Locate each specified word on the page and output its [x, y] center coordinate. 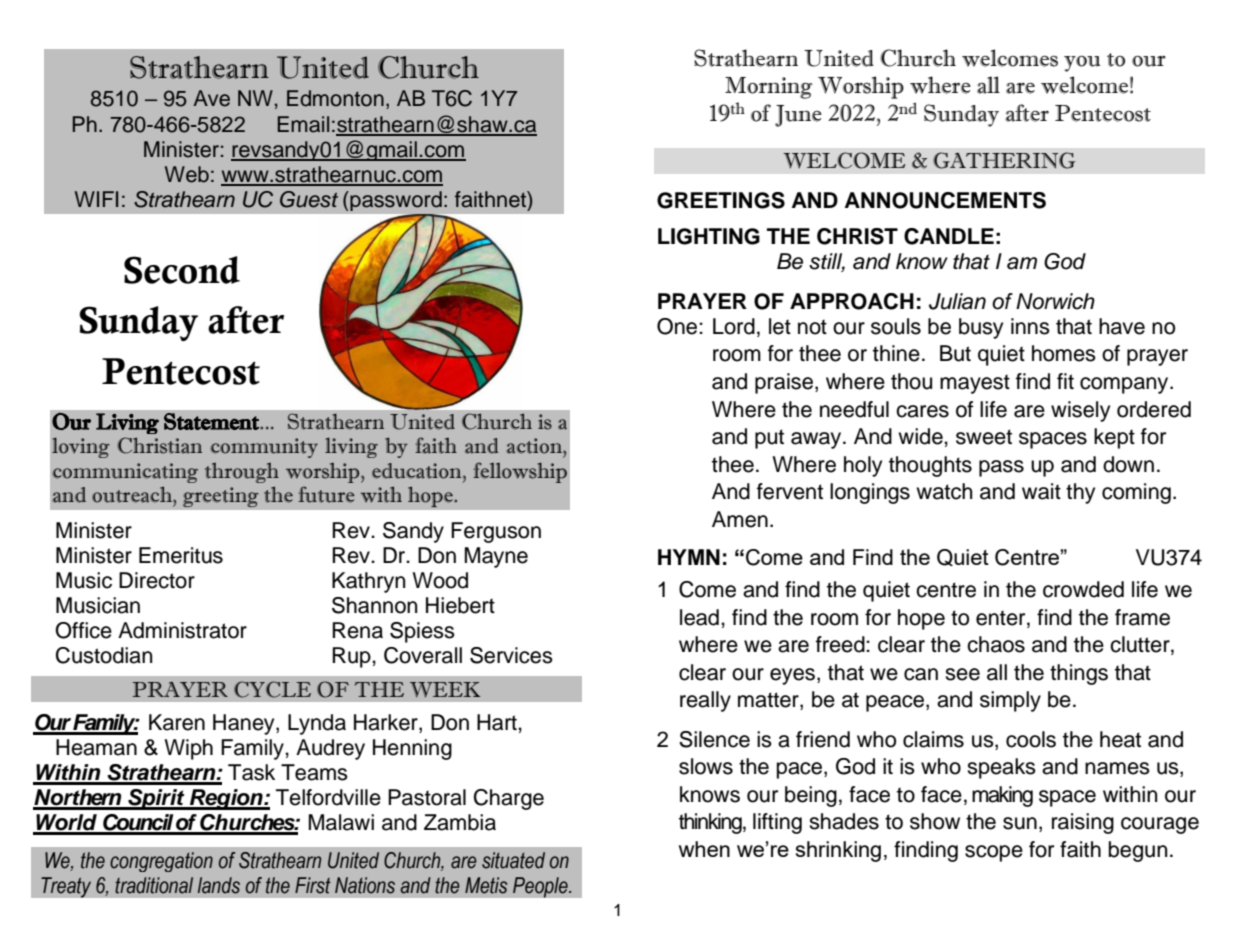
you [1082, 64]
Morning [769, 88]
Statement [212, 421]
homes [1064, 353]
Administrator [182, 630]
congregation [161, 862]
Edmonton [335, 98]
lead [699, 617]
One [678, 326]
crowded [1083, 589]
